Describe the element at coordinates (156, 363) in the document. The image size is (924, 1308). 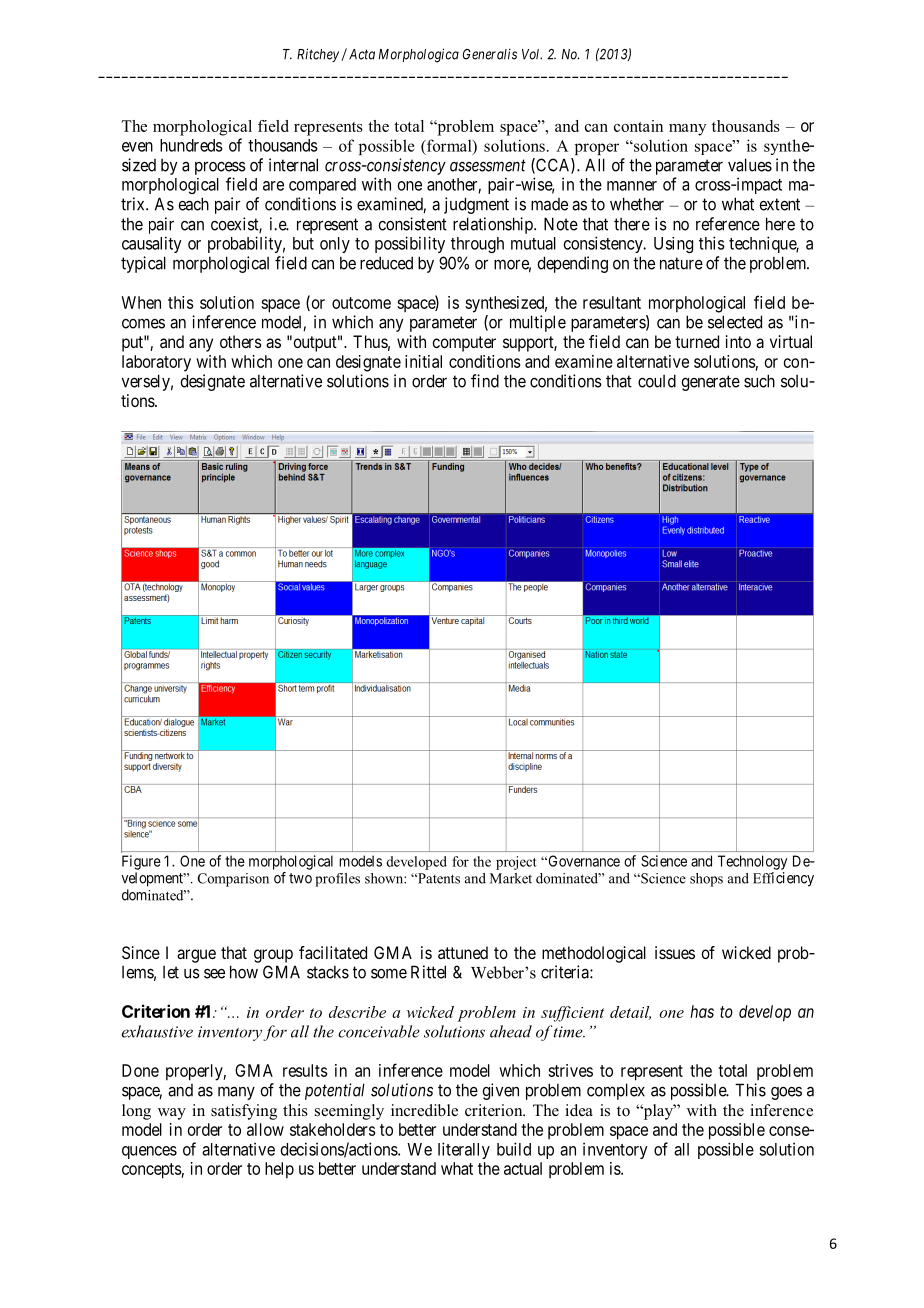
I see `laboratory` at that location.
